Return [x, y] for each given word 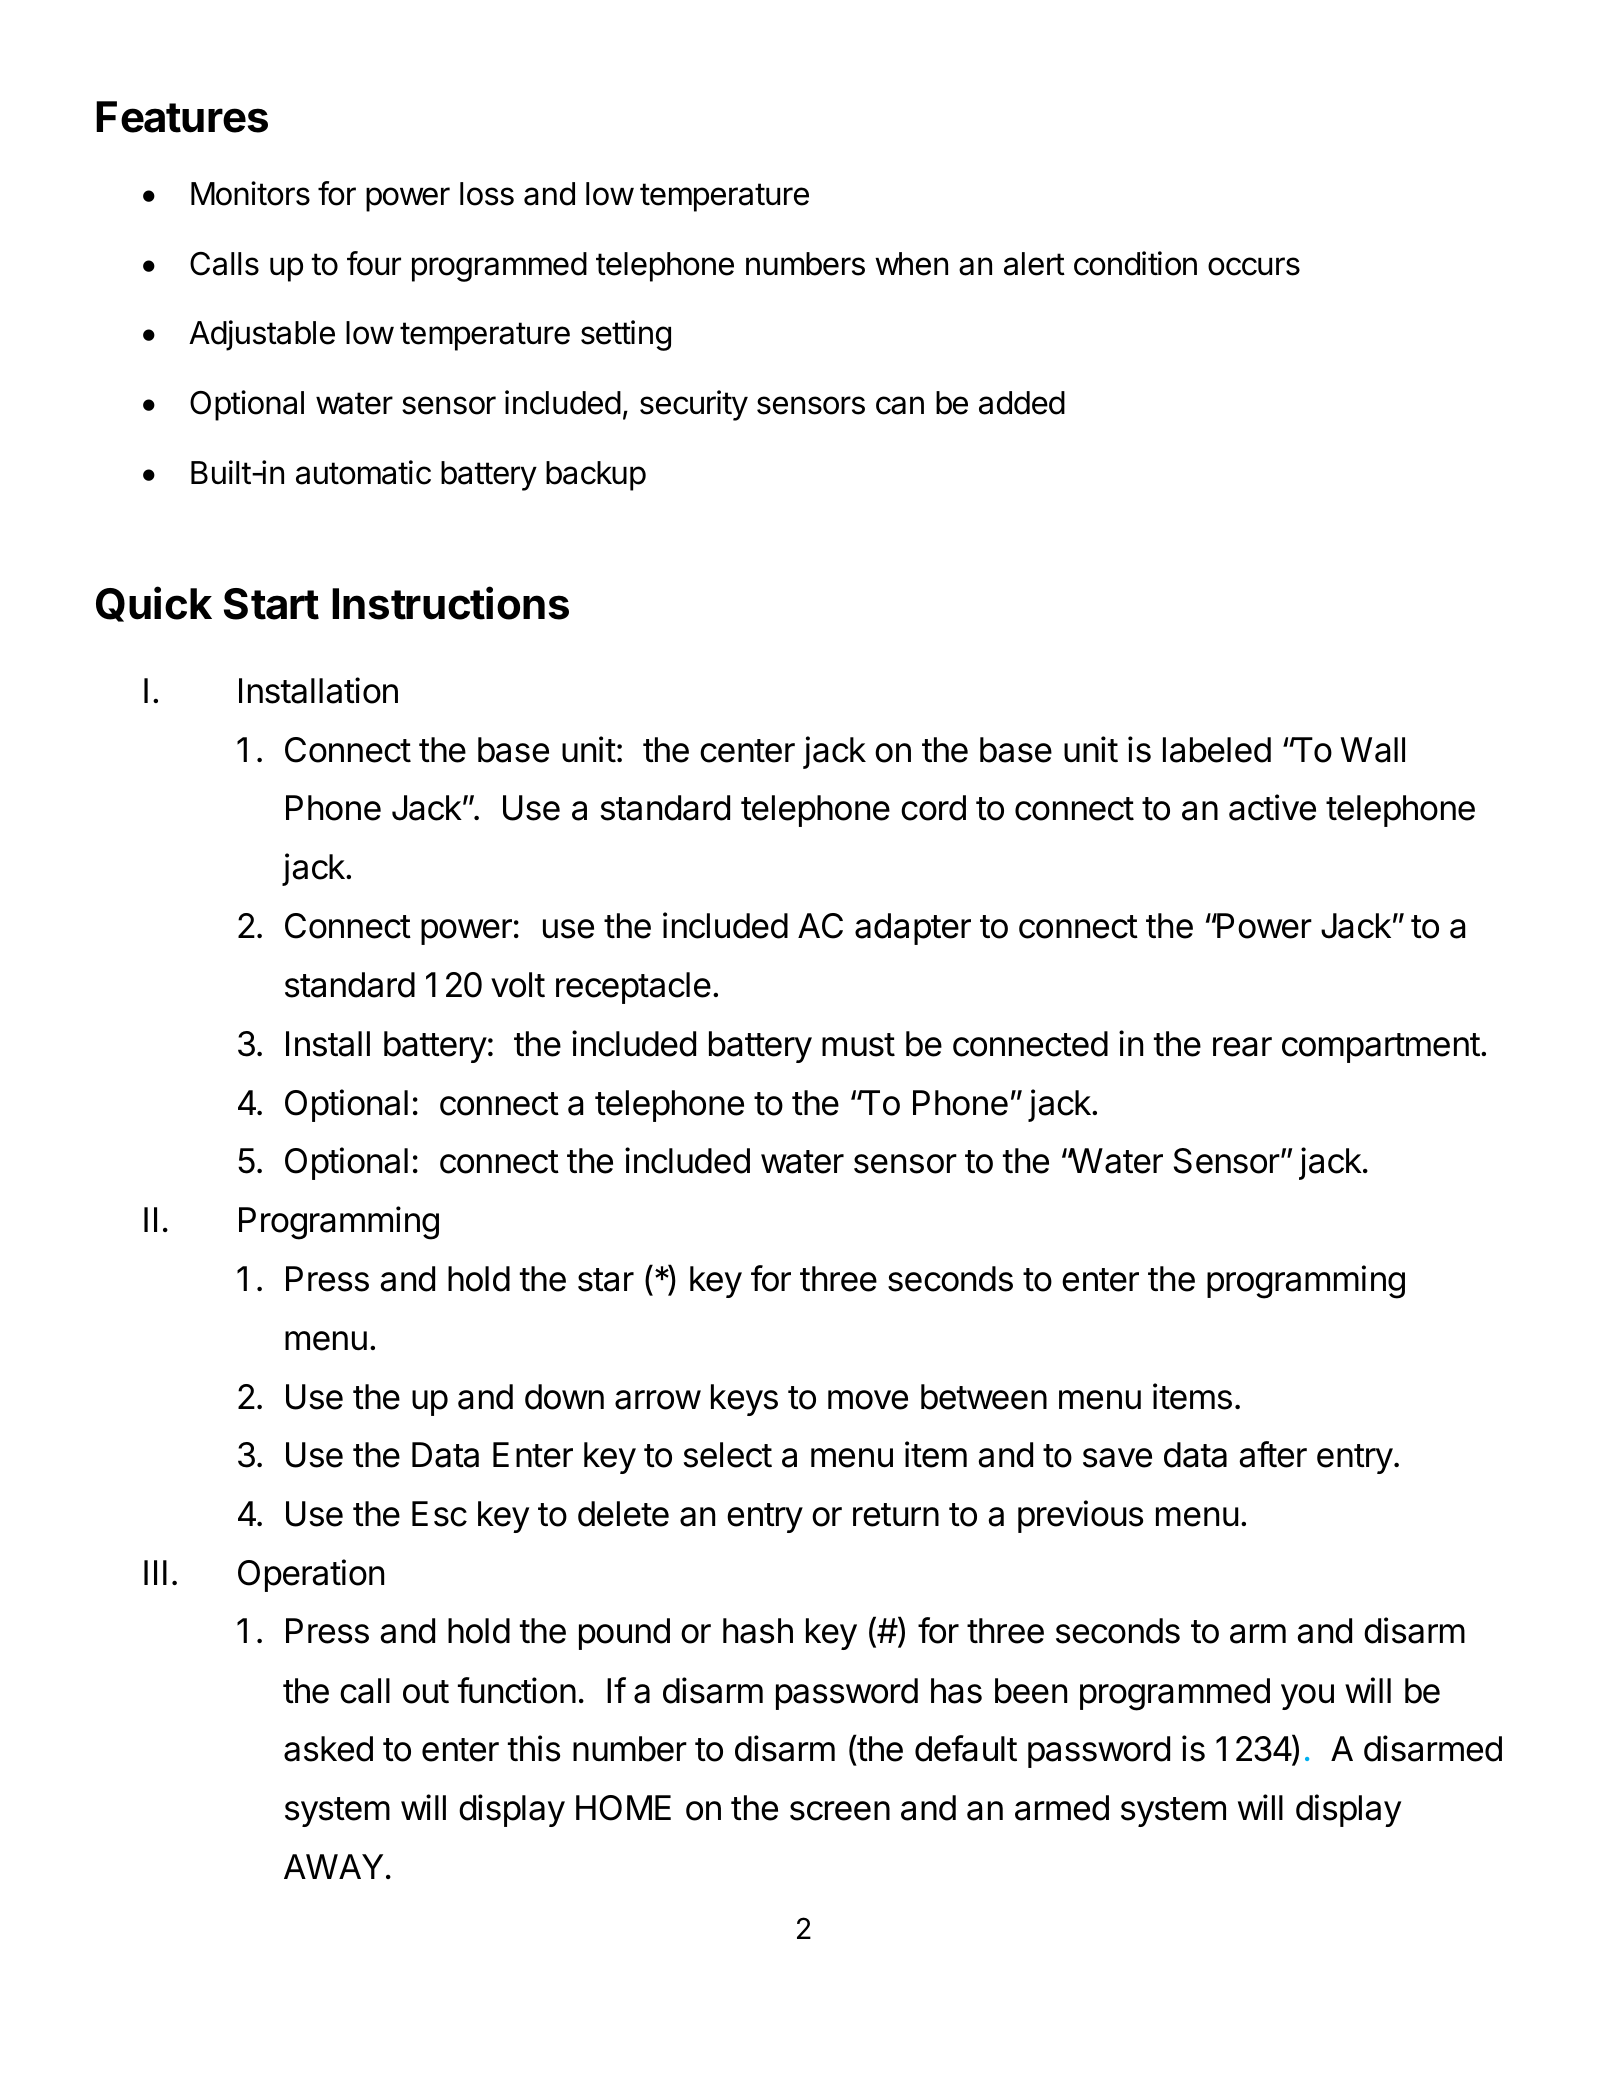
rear [1242, 1047]
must [858, 1045]
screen [840, 1811]
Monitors [250, 193]
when [911, 264]
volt [518, 985]
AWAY [333, 1866]
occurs [1254, 266]
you [1307, 1697]
